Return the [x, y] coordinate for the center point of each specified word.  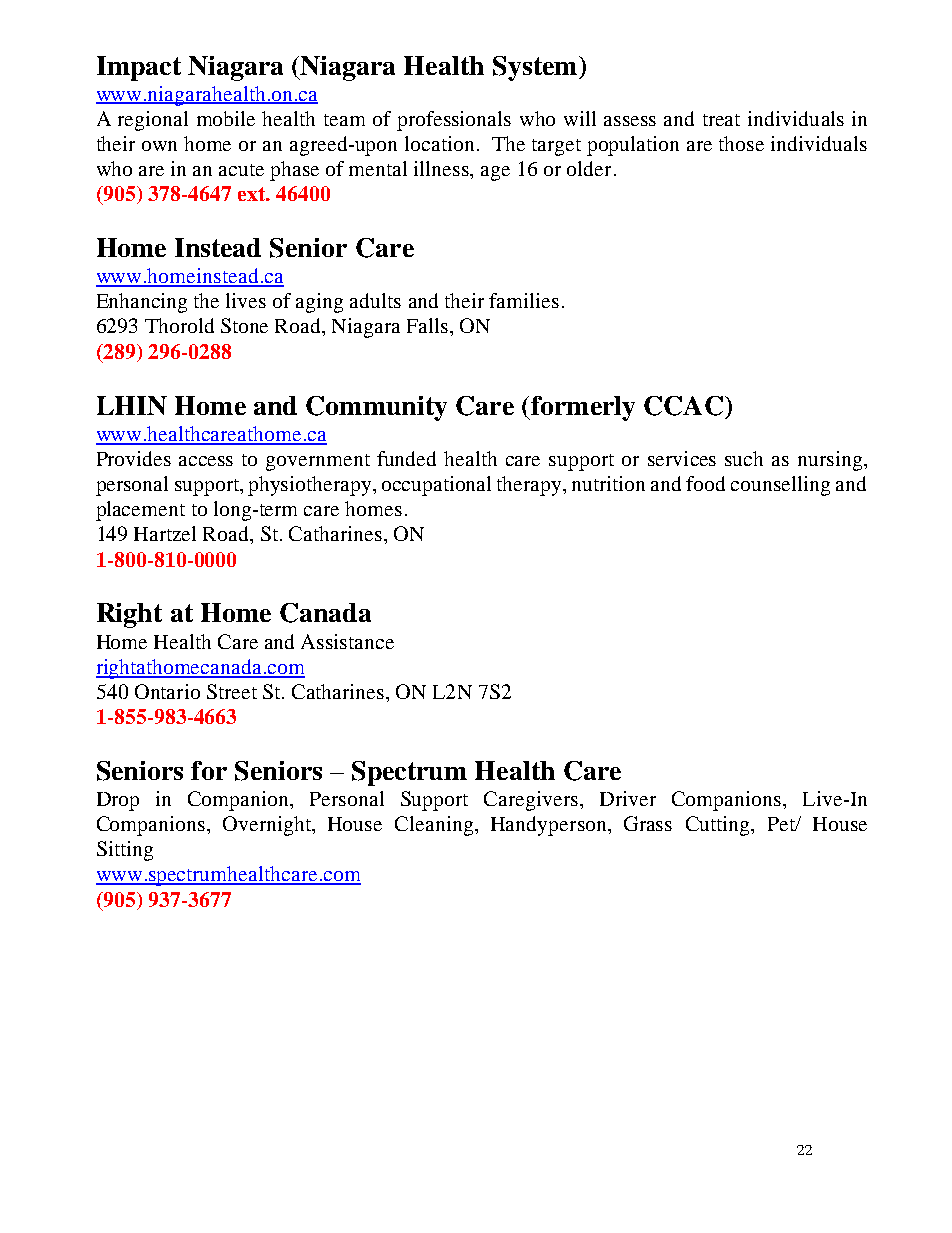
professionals [454, 121]
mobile [226, 118]
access [206, 461]
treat [721, 120]
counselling [780, 486]
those [741, 143]
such [744, 458]
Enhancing [142, 303]
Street [232, 691]
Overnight [268, 826]
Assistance [347, 641]
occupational [436, 486]
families [524, 300]
